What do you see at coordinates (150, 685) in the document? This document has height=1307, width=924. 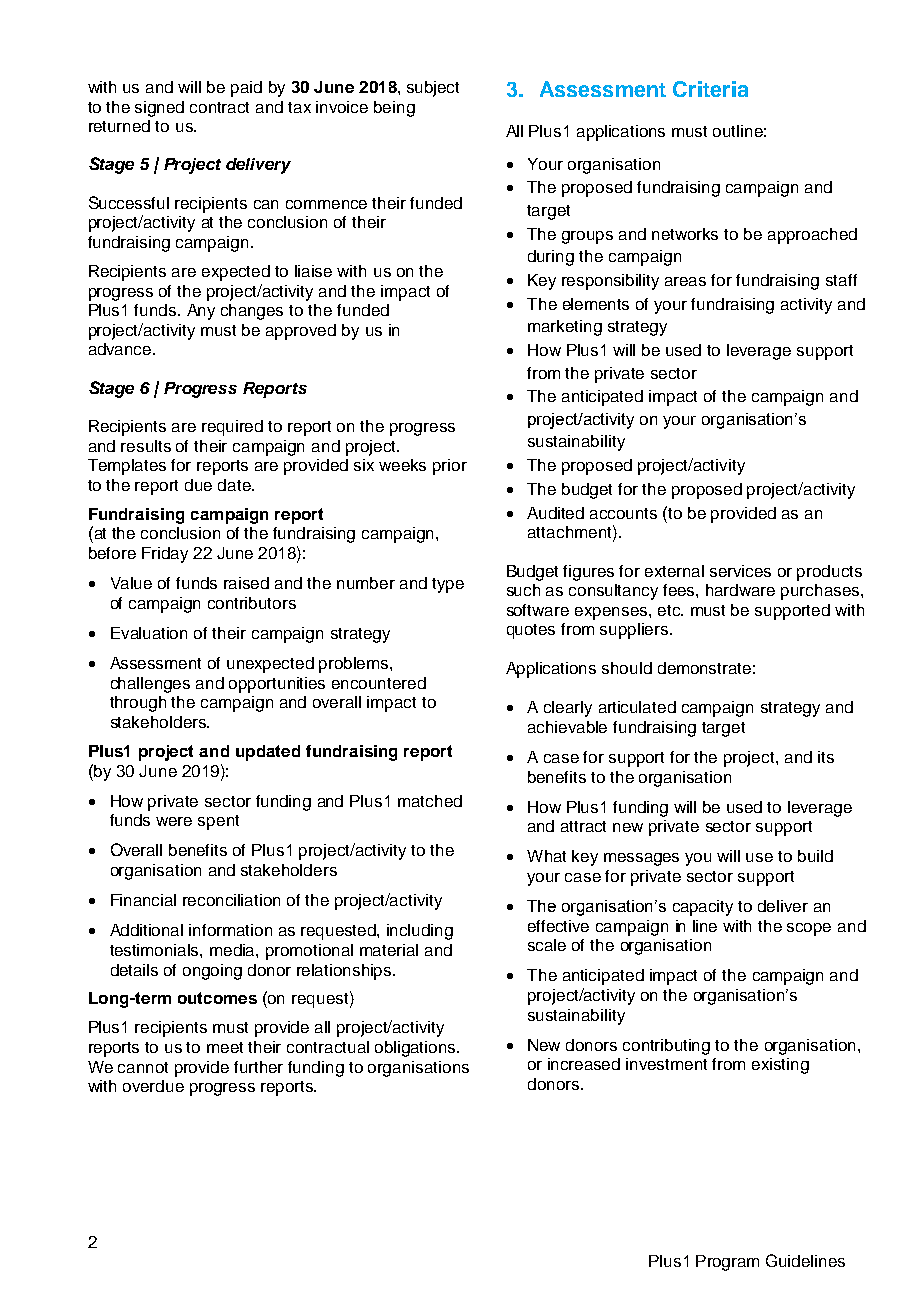 I see `challenges` at bounding box center [150, 685].
